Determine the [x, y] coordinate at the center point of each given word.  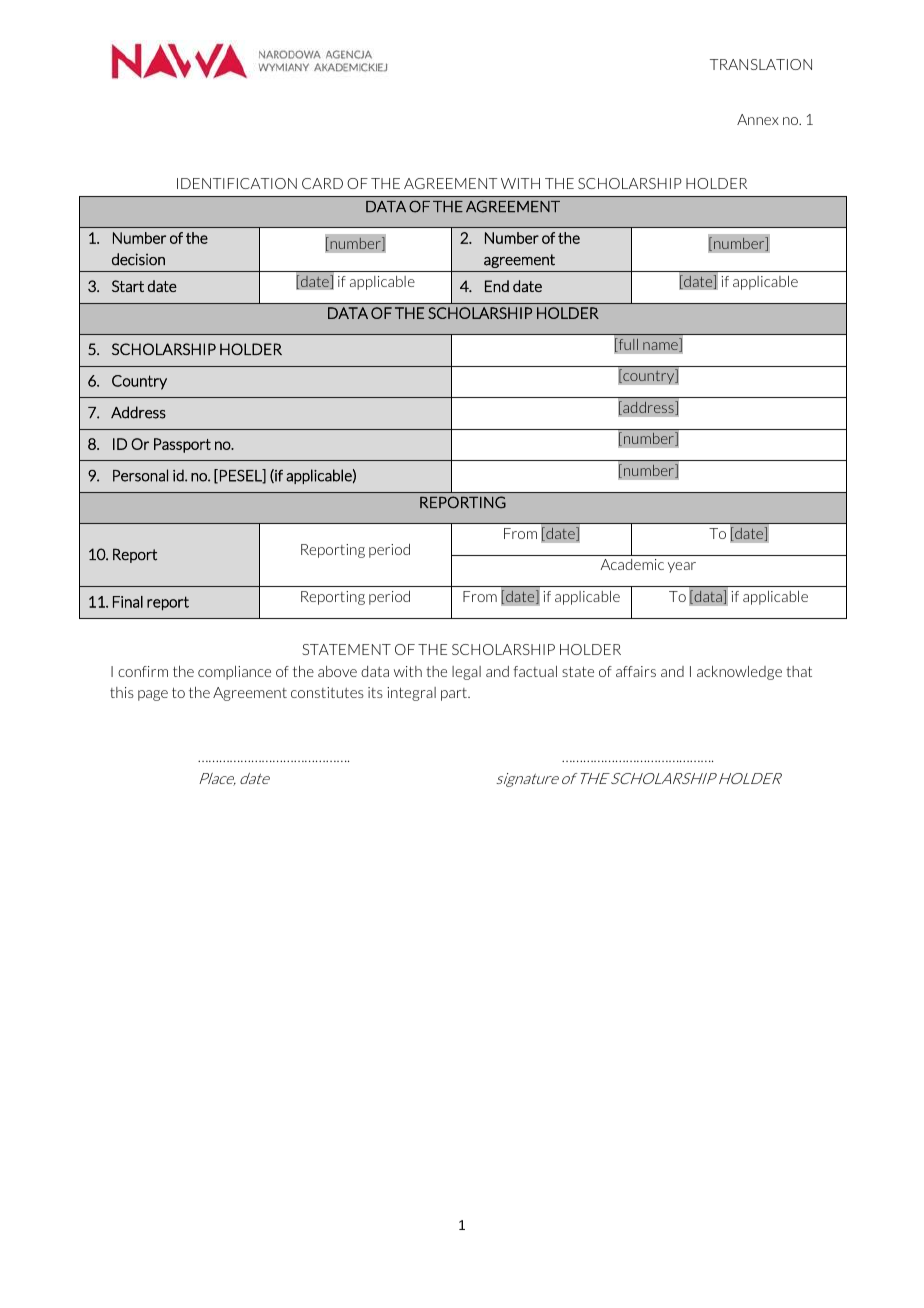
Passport [182, 445]
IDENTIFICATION [237, 183]
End [497, 286]
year [682, 567]
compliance [234, 673]
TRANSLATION [761, 64]
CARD [322, 183]
